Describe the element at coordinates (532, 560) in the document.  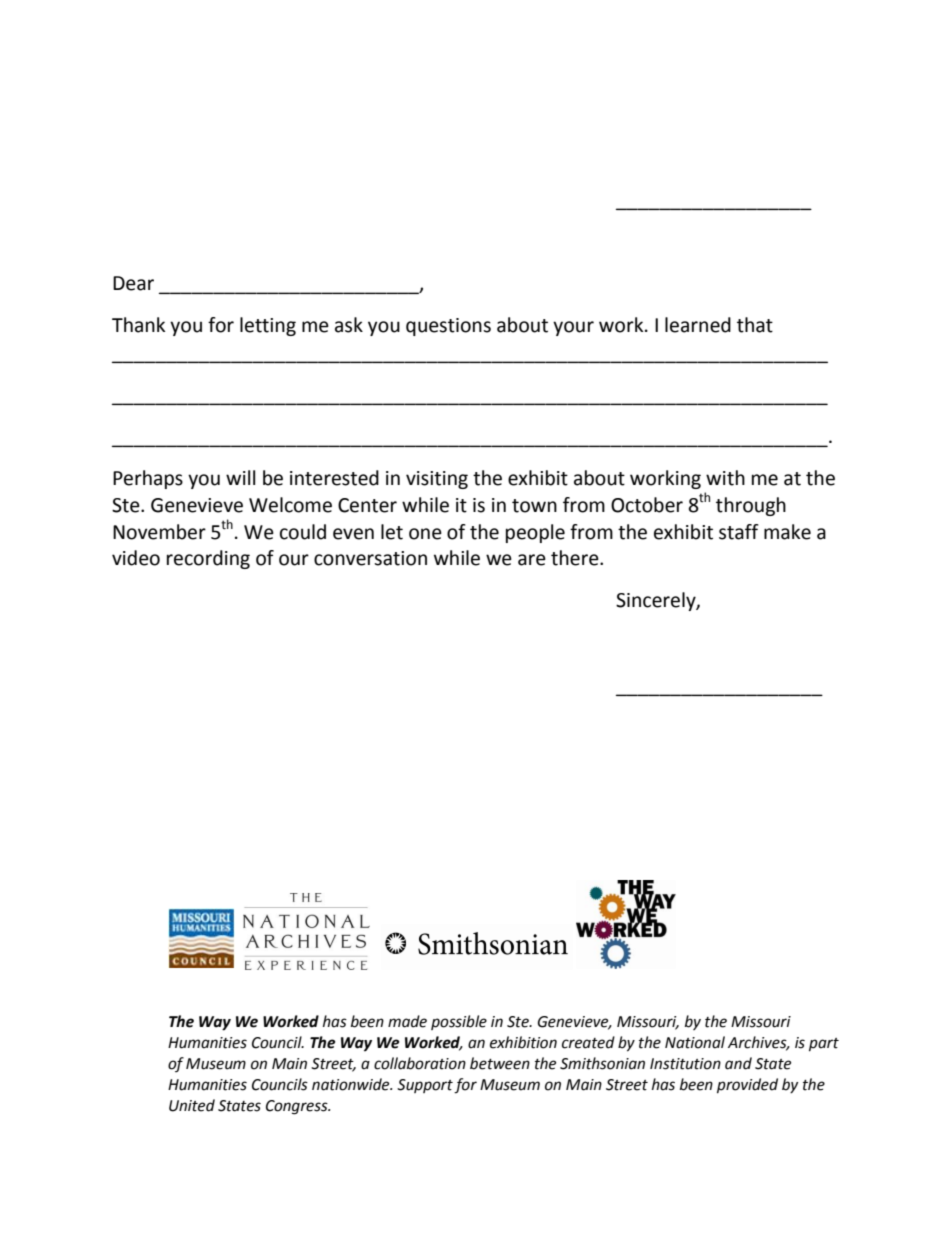
I see `are` at that location.
